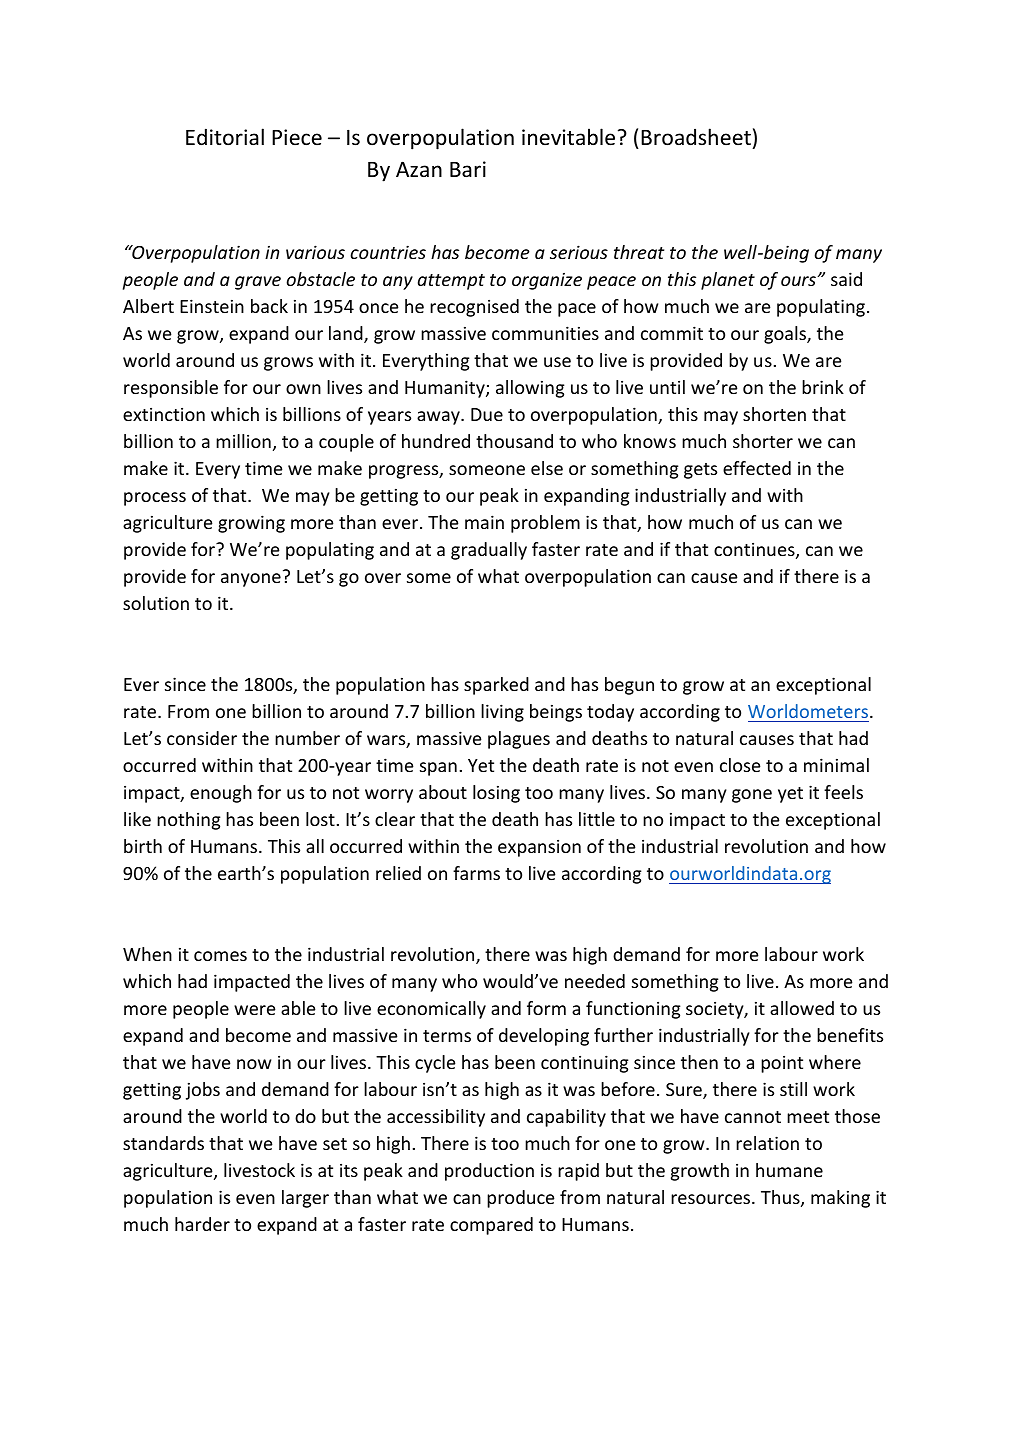 Image resolution: width=1016 pixels, height=1437 pixels. I want to click on gone, so click(752, 796).
